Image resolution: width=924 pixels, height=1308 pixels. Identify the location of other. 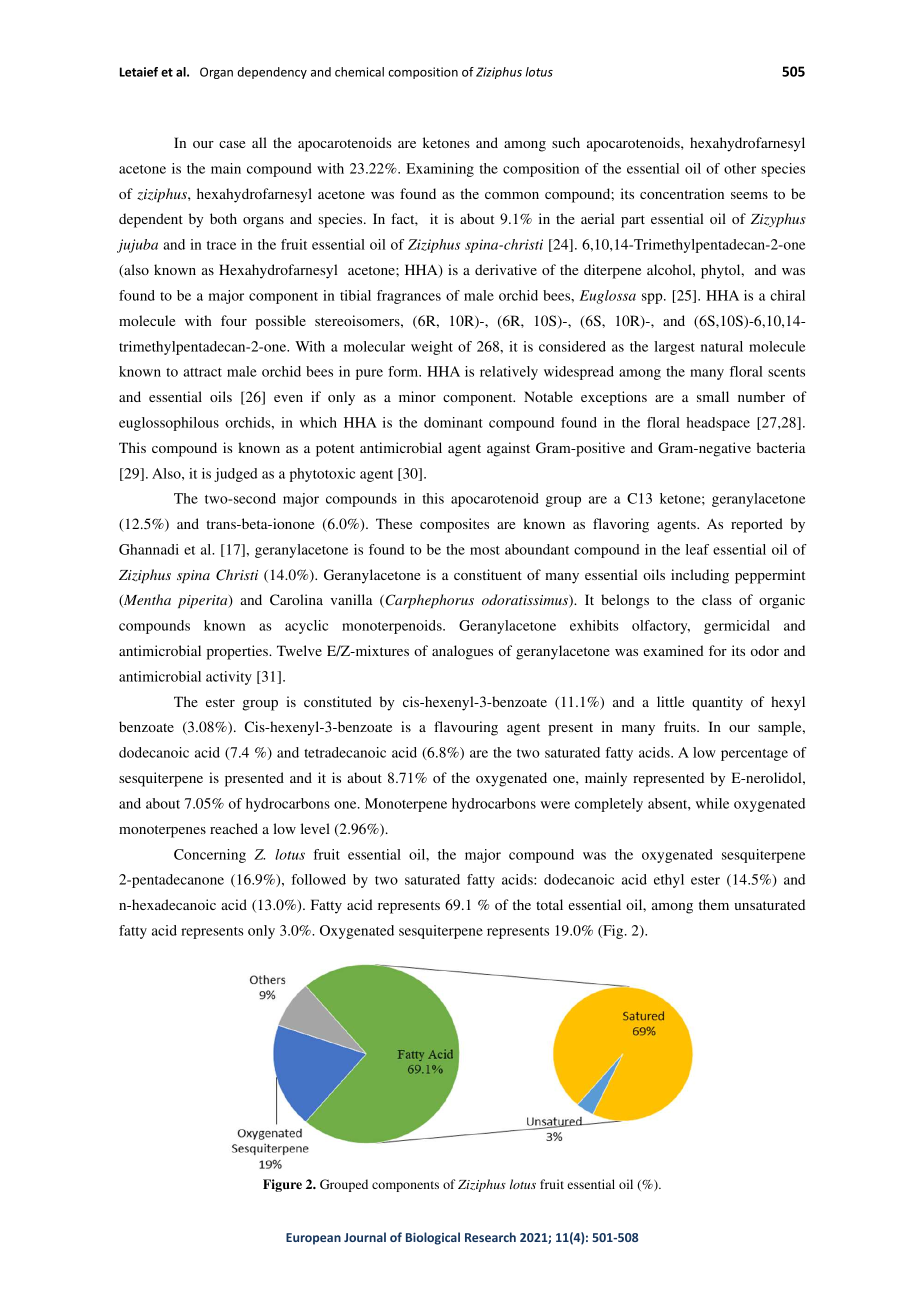
(740, 168).
